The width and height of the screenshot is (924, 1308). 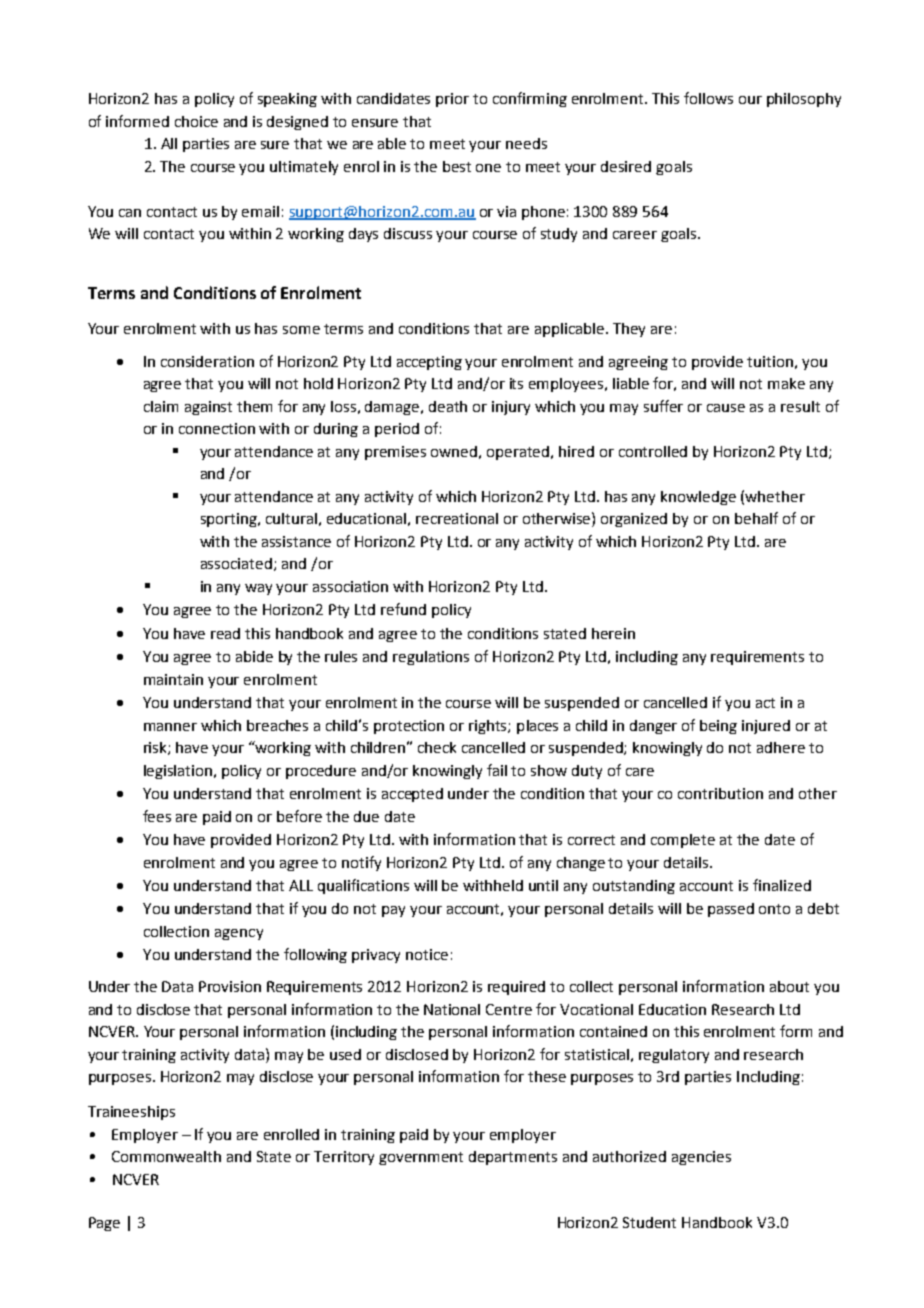 What do you see at coordinates (452, 100) in the screenshot?
I see `prior` at bounding box center [452, 100].
